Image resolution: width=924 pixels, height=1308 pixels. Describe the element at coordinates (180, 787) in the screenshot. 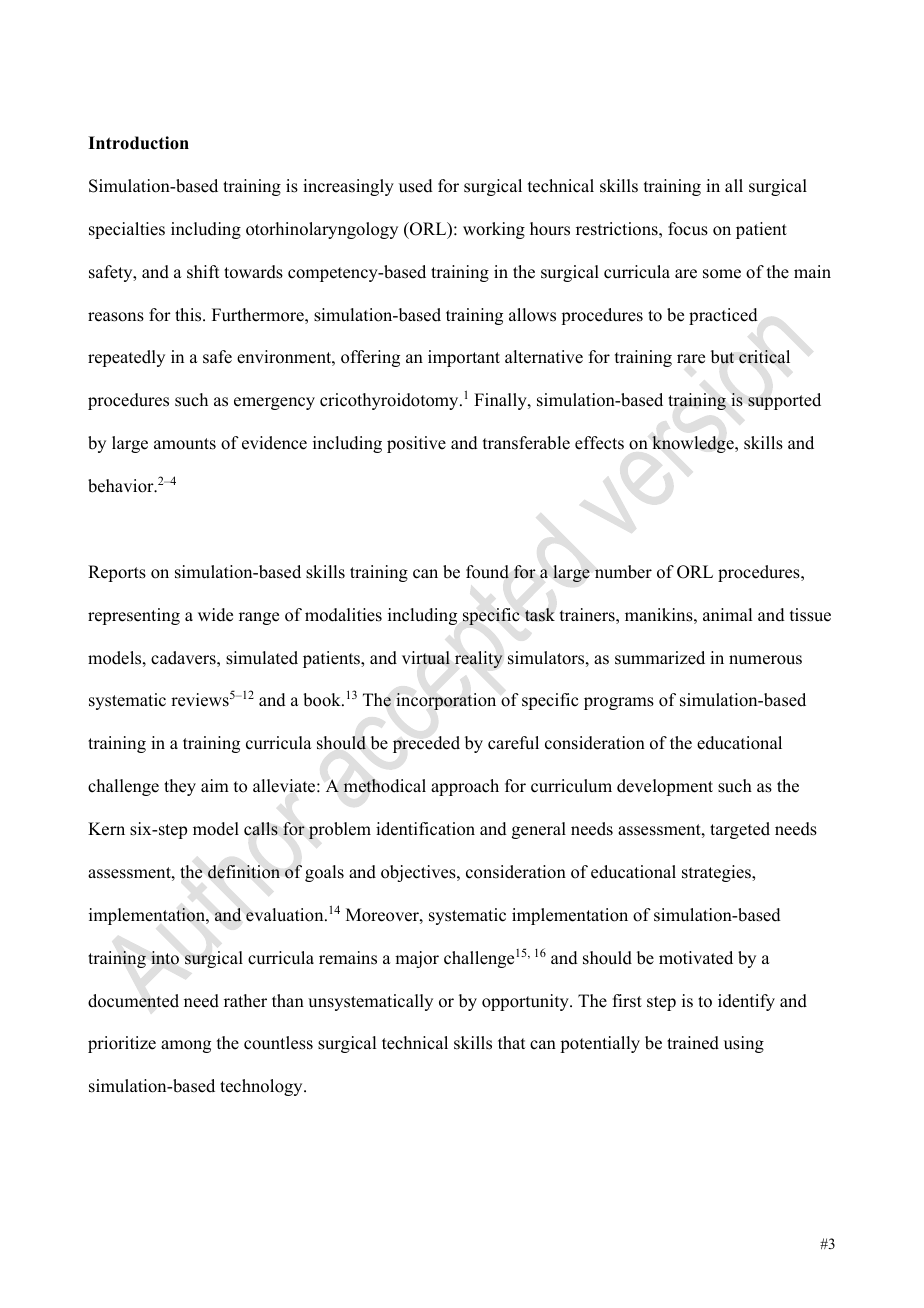

I see `they` at that location.
